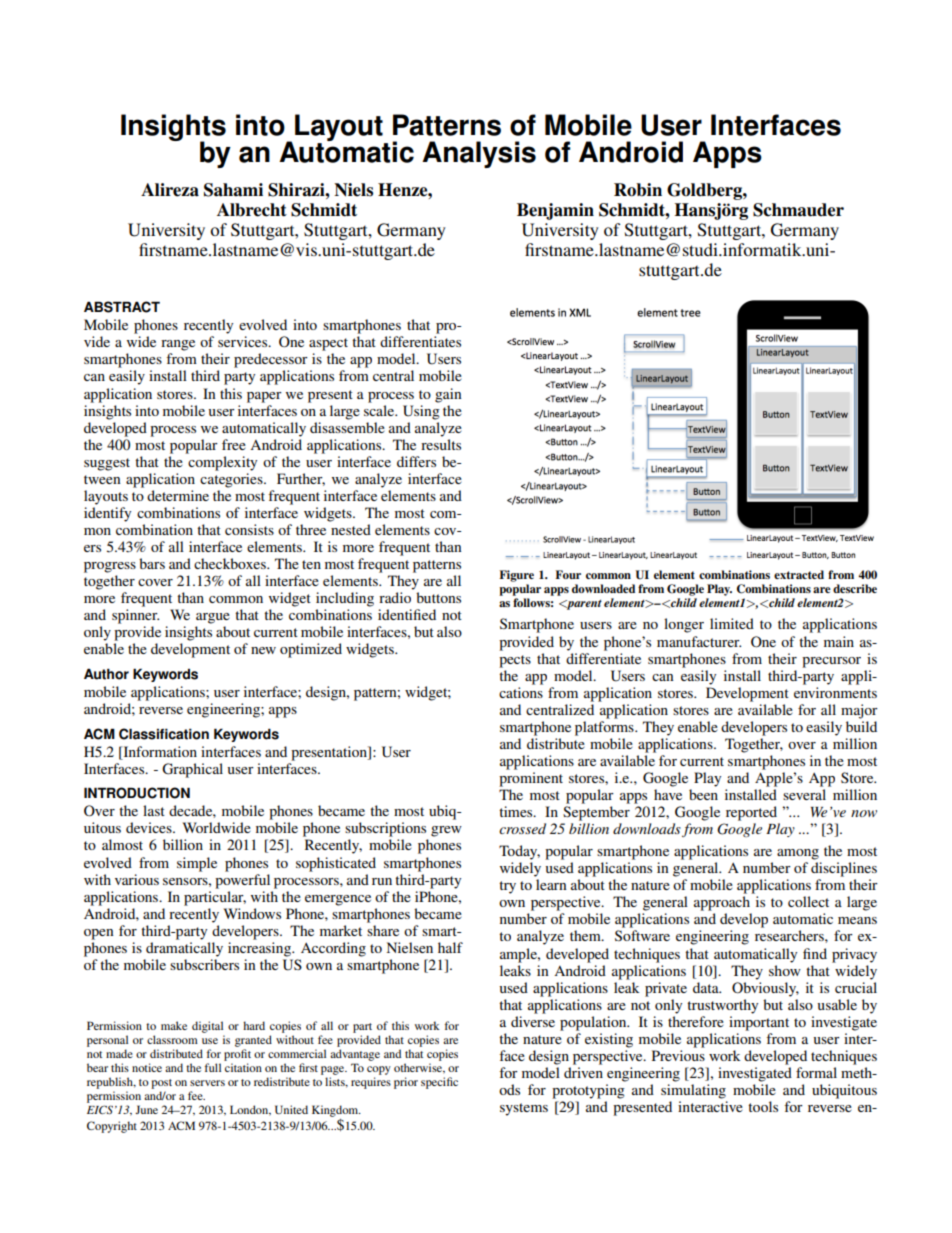  I want to click on Albrecht, so click(252, 210).
